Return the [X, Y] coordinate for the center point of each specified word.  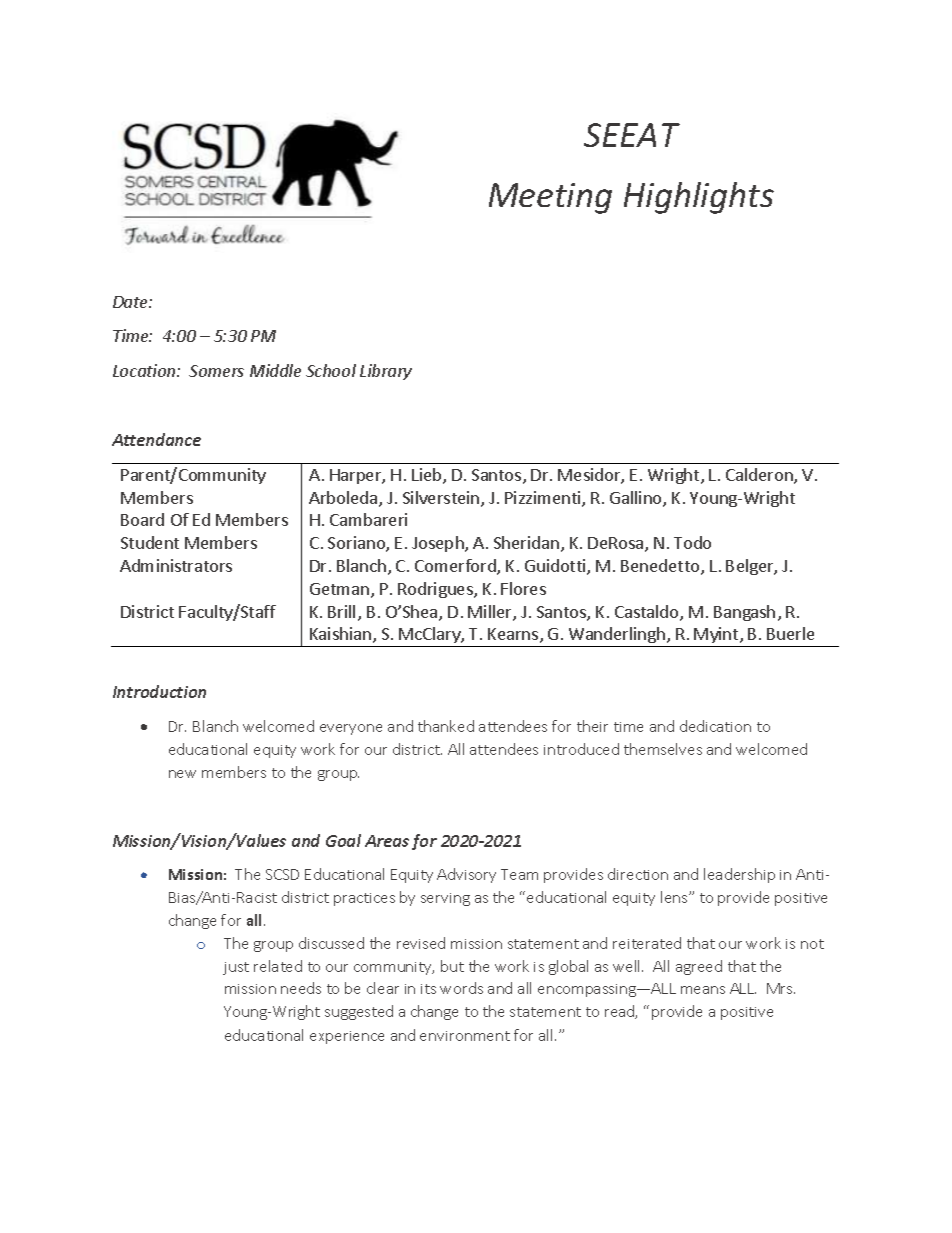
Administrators [176, 565]
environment [465, 1036]
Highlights [699, 198]
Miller [491, 613]
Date [131, 302]
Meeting [550, 198]
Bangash [744, 613]
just [236, 968]
